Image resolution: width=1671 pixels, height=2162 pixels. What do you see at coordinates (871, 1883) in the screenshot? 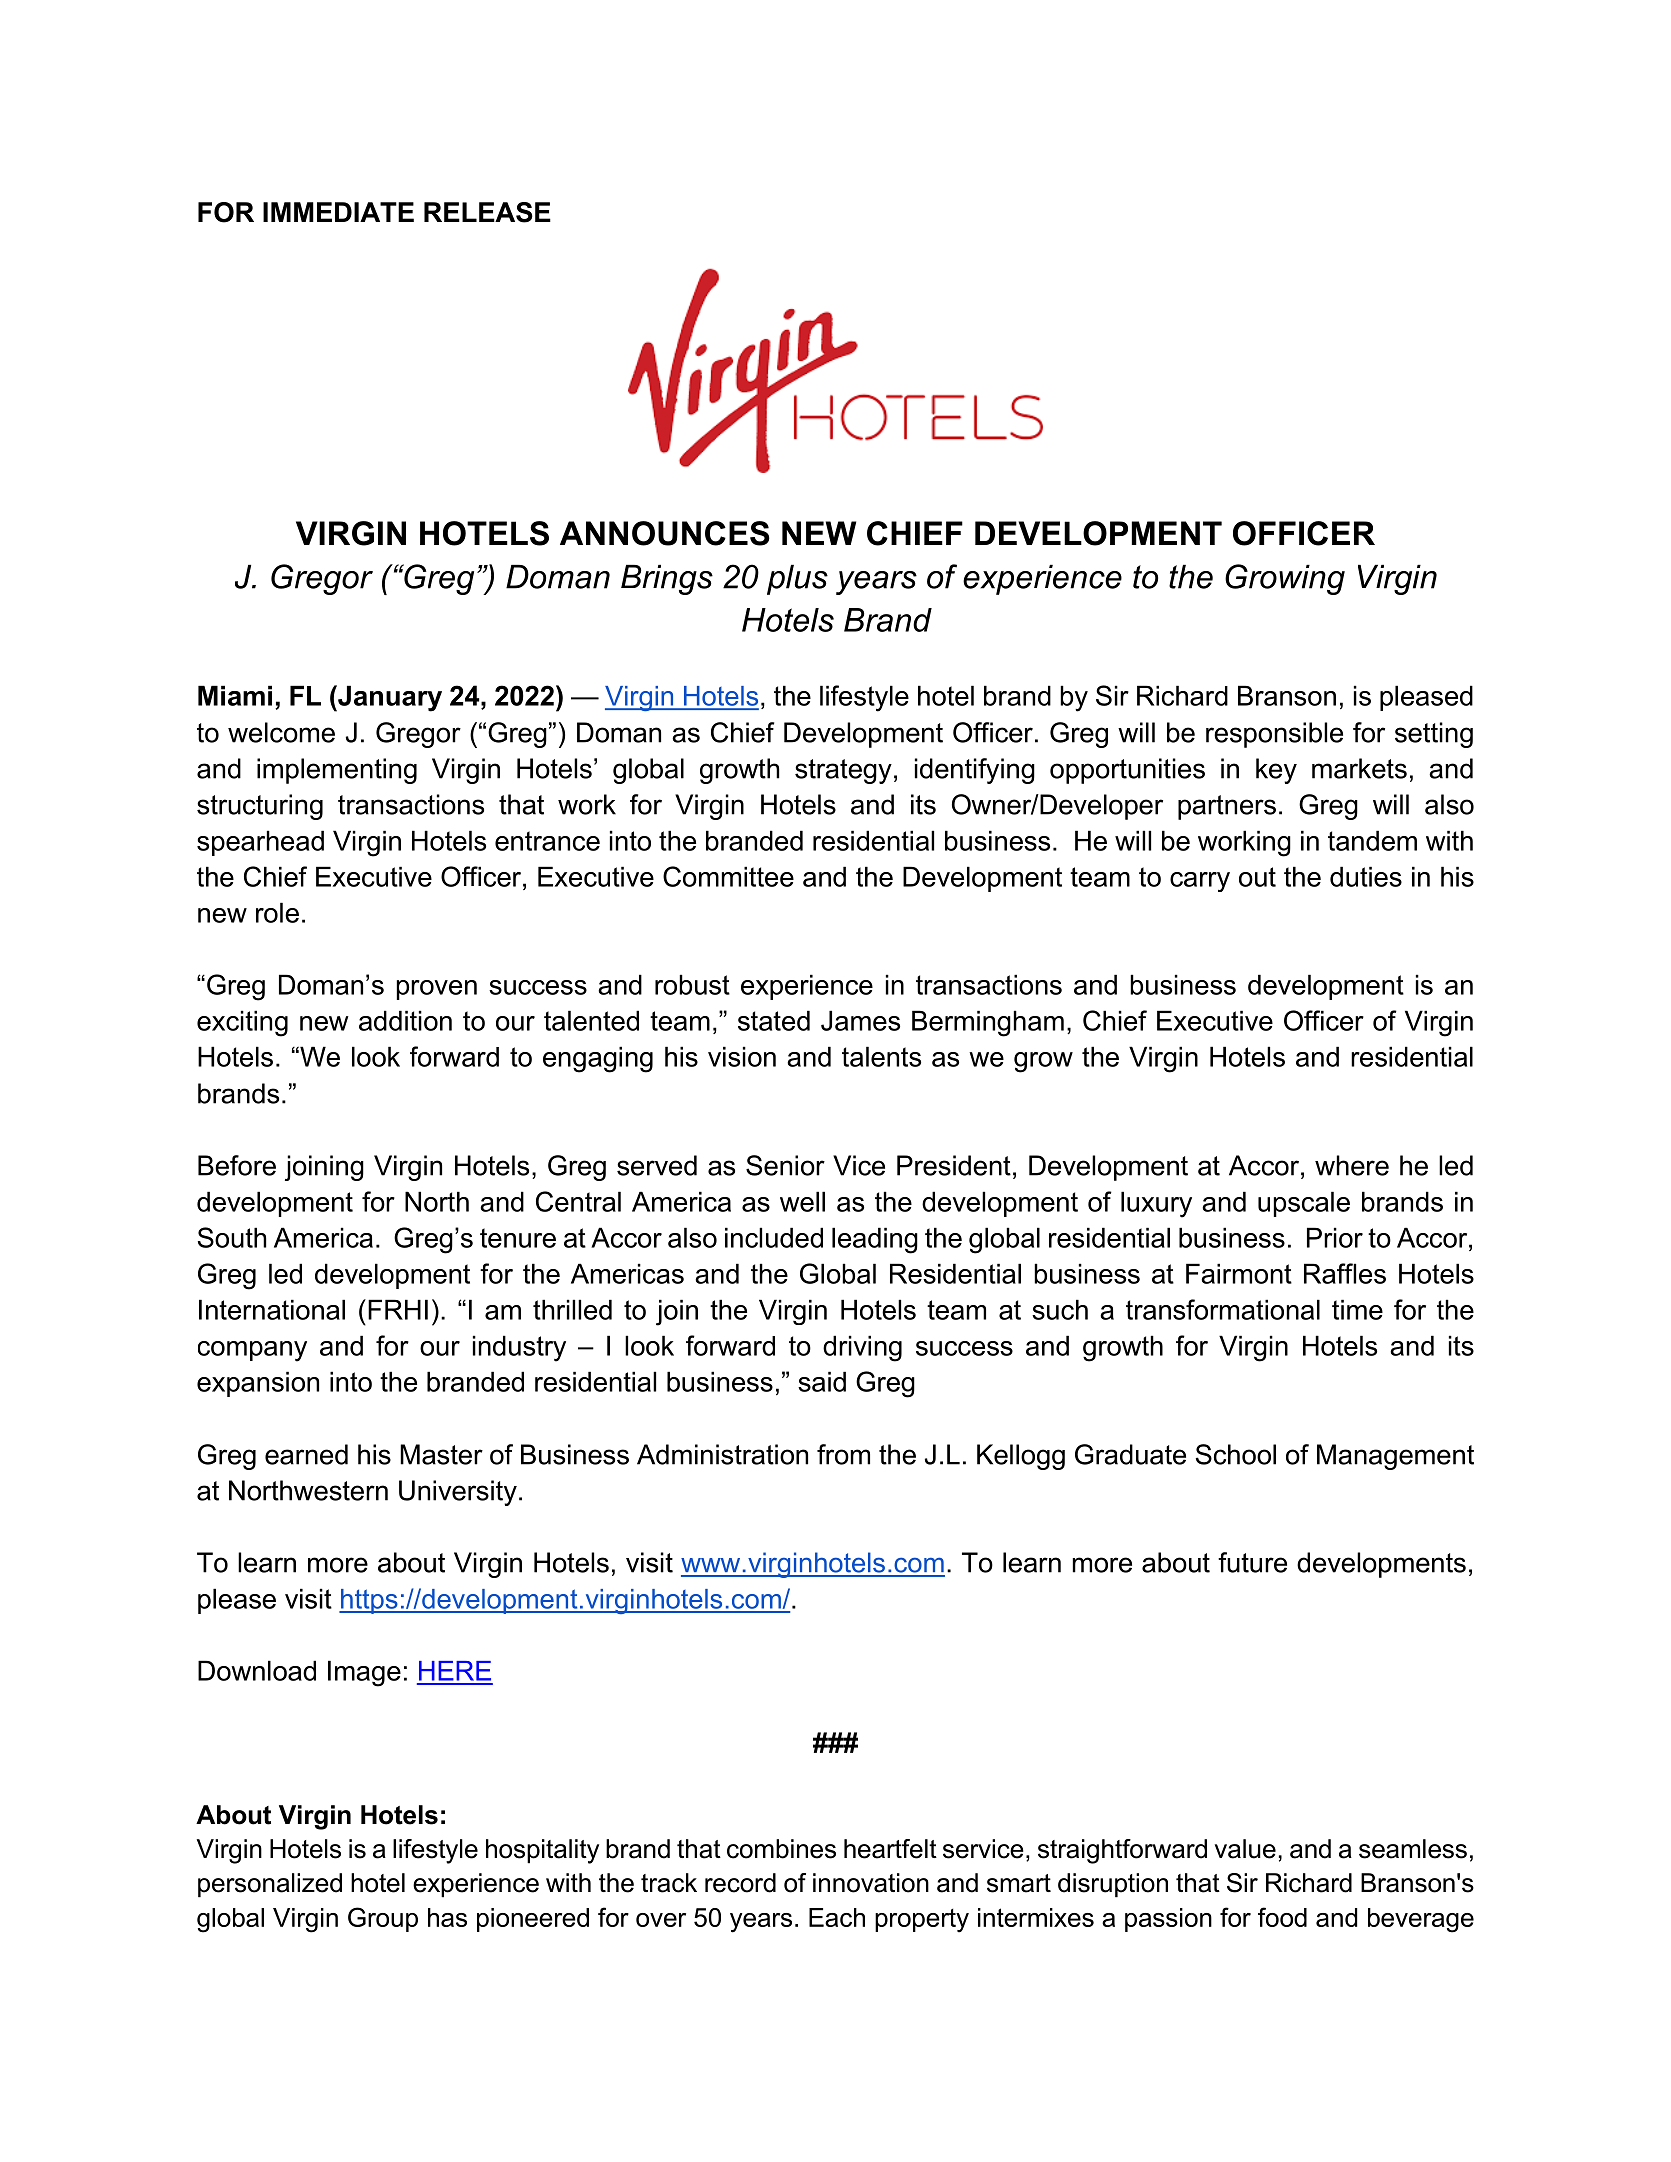
I see `innovation` at bounding box center [871, 1883].
